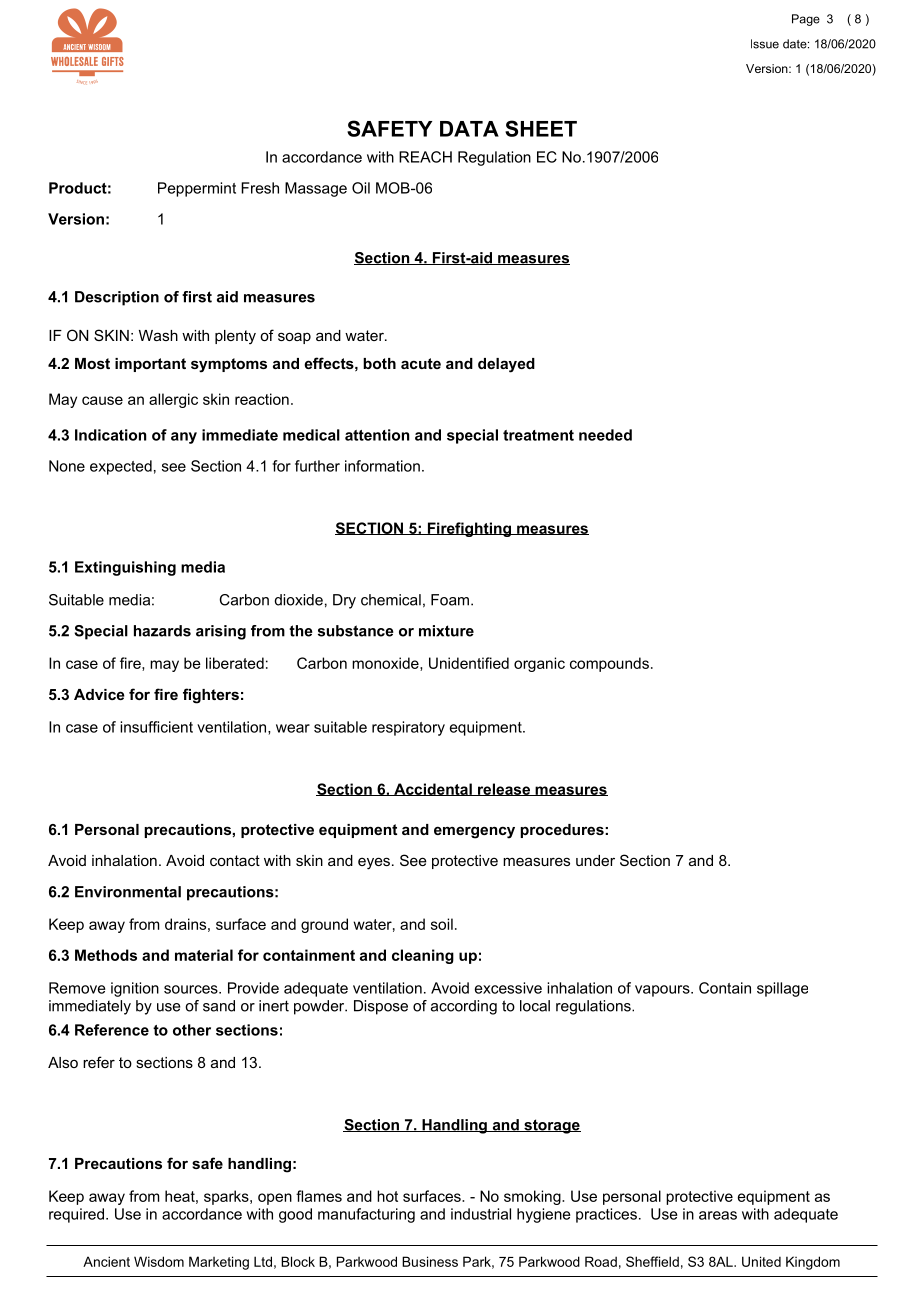 This screenshot has width=924, height=1308. I want to click on needed, so click(605, 435).
